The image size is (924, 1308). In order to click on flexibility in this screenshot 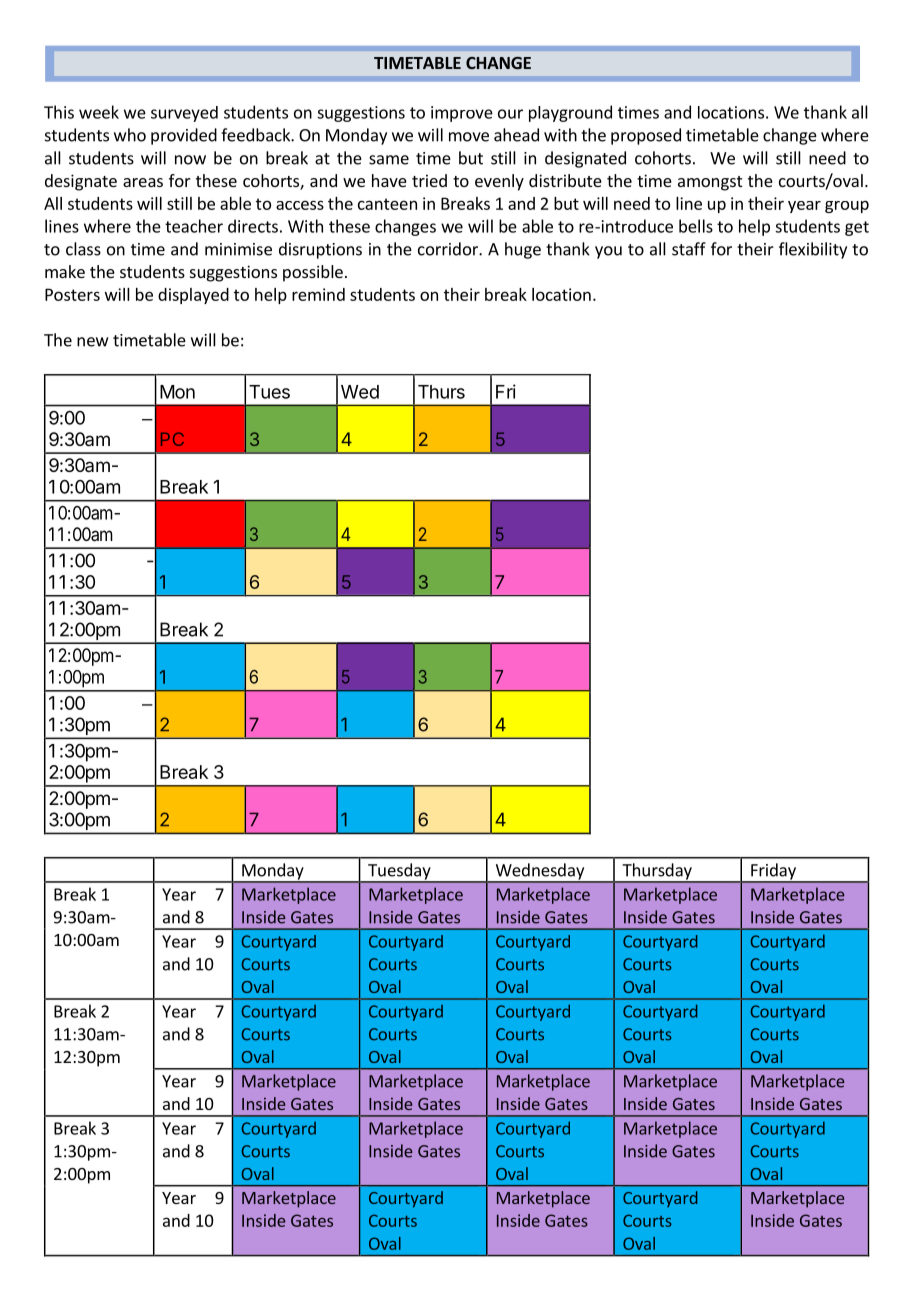, I will do `click(813, 250)`.
